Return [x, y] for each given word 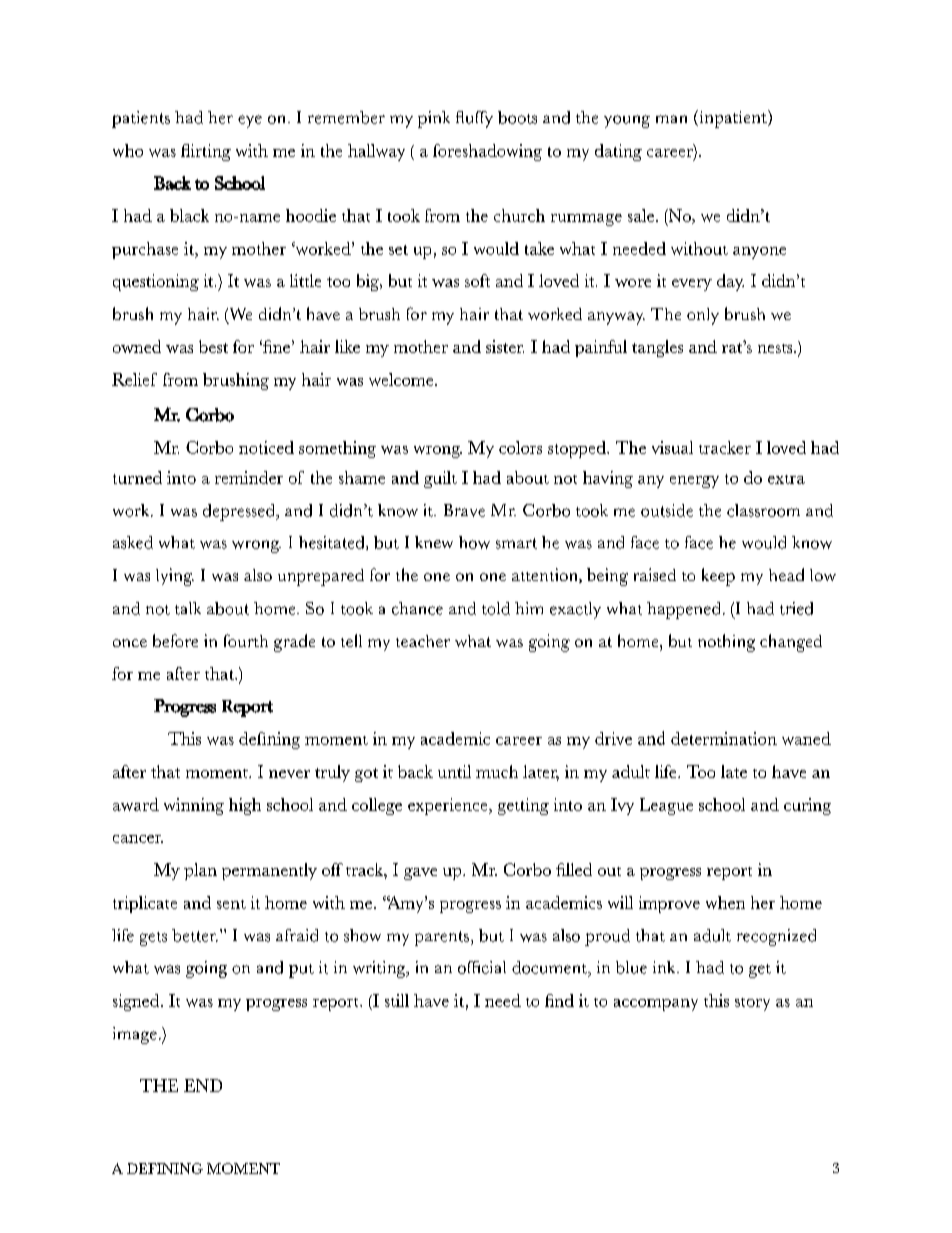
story [752, 1004]
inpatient [733, 119]
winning [194, 806]
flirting [206, 152]
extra [786, 479]
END [203, 1085]
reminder [249, 477]
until [454, 771]
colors [520, 447]
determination [724, 738]
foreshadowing [487, 152]
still [397, 1000]
